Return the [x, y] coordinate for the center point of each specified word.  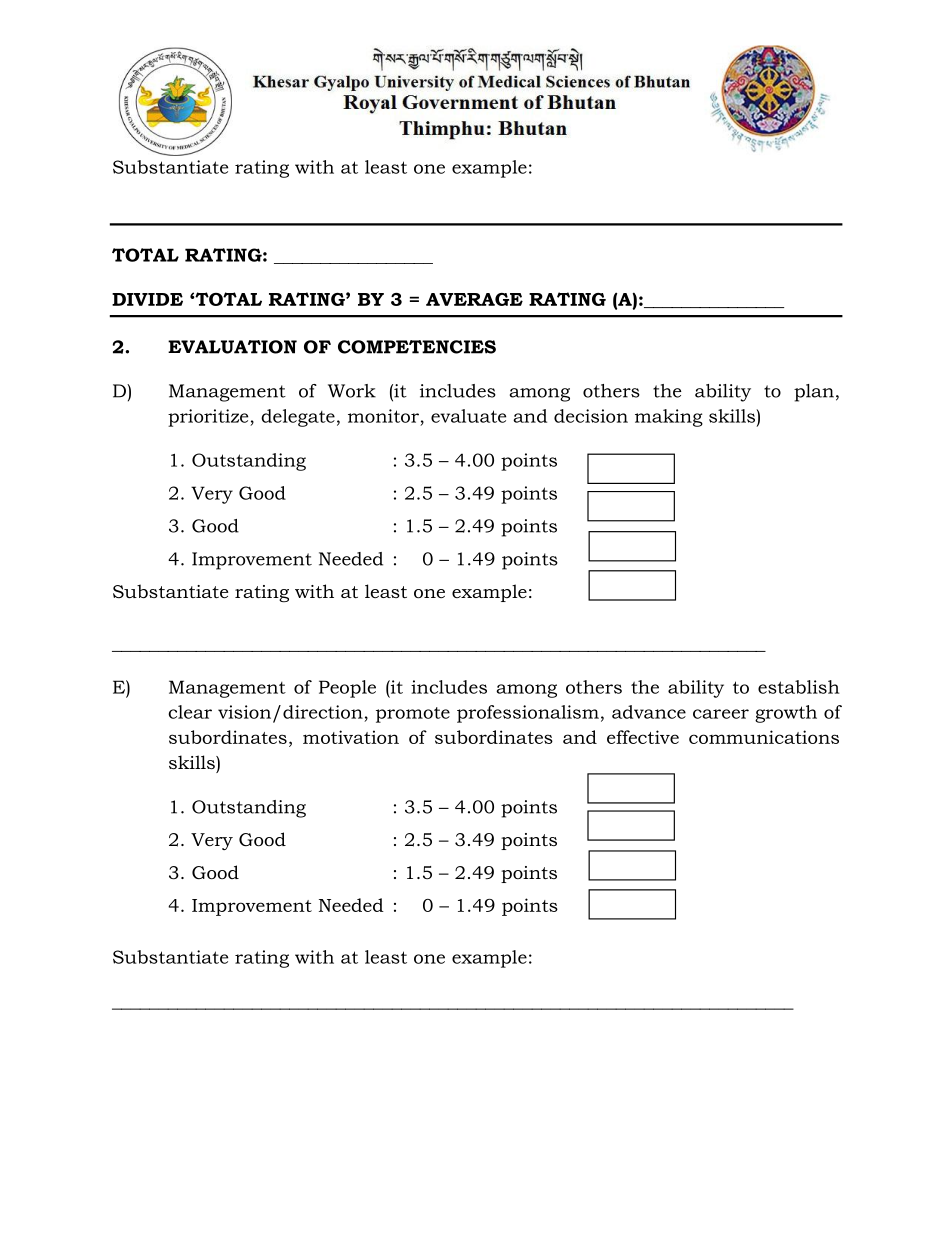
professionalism [528, 714]
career [721, 714]
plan [814, 393]
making [669, 418]
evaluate [468, 416]
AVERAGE [474, 299]
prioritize [209, 418]
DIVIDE [147, 299]
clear [190, 712]
